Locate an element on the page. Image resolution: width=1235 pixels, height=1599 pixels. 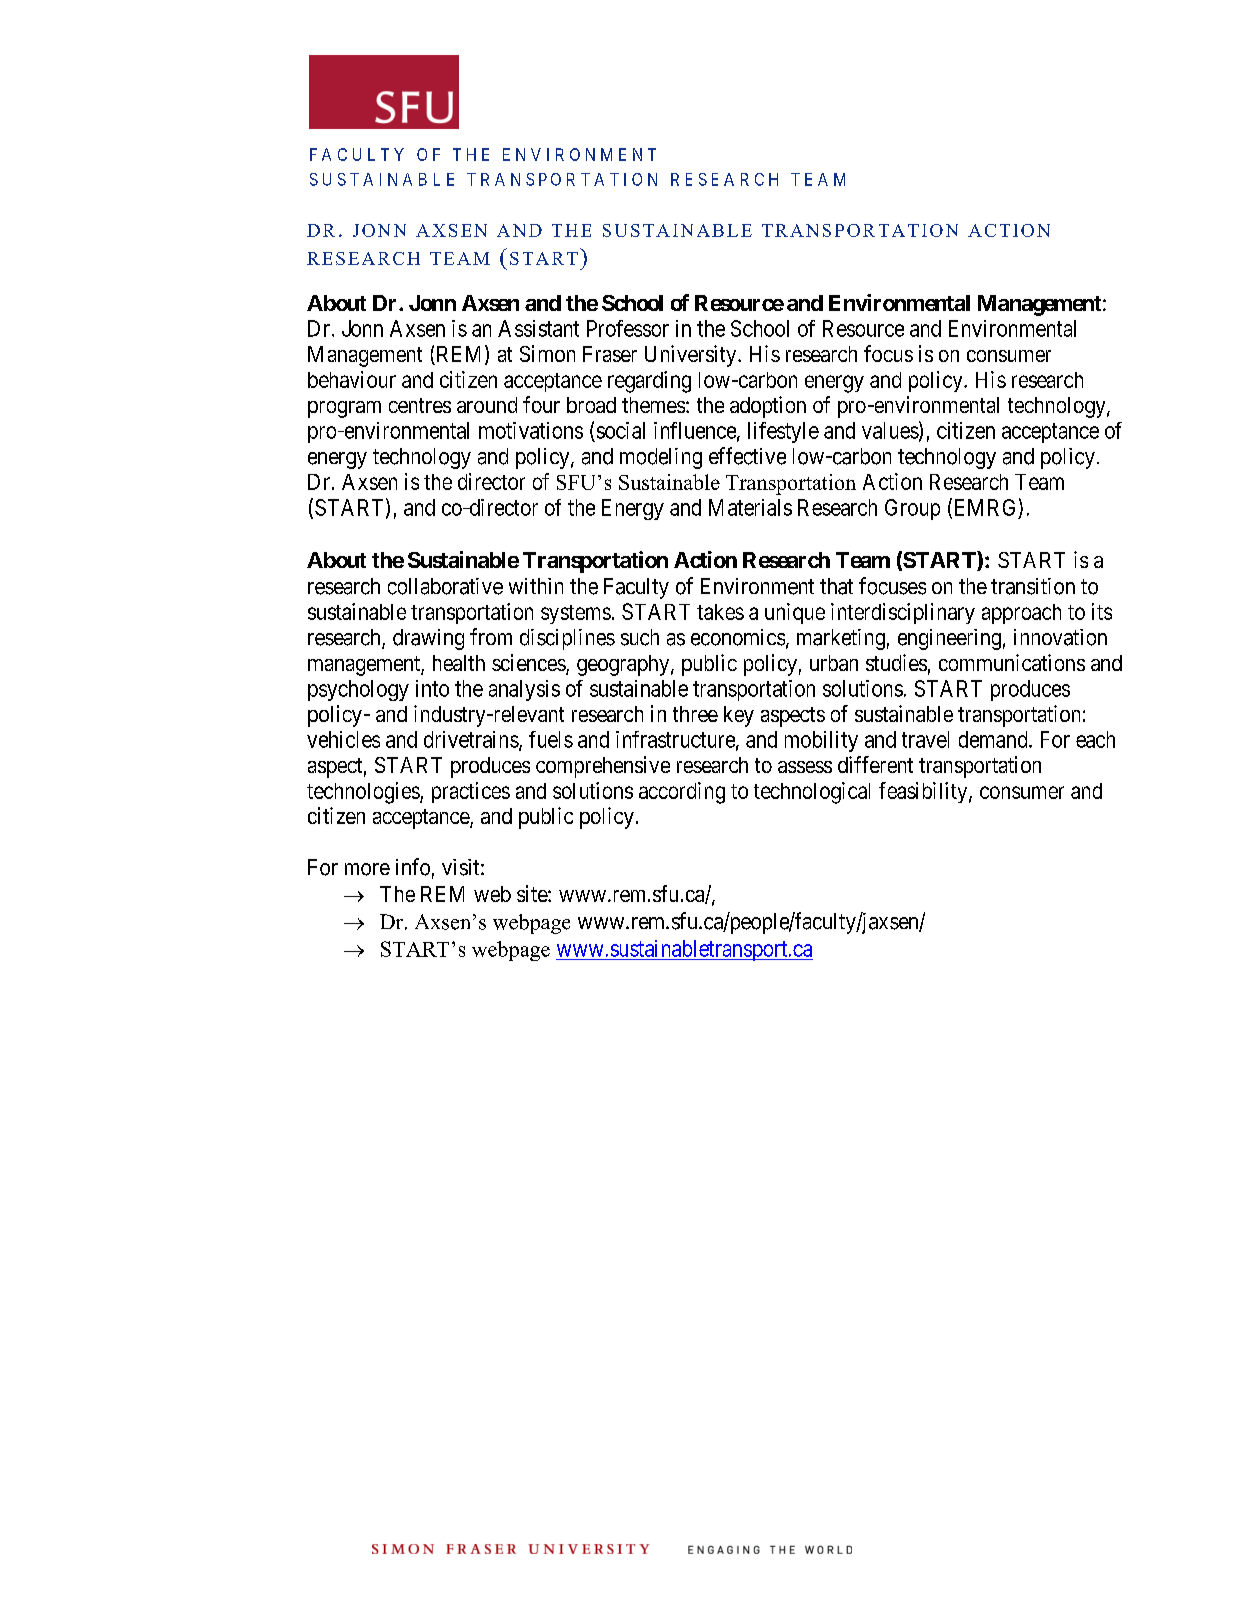
info is located at coordinates (413, 867).
